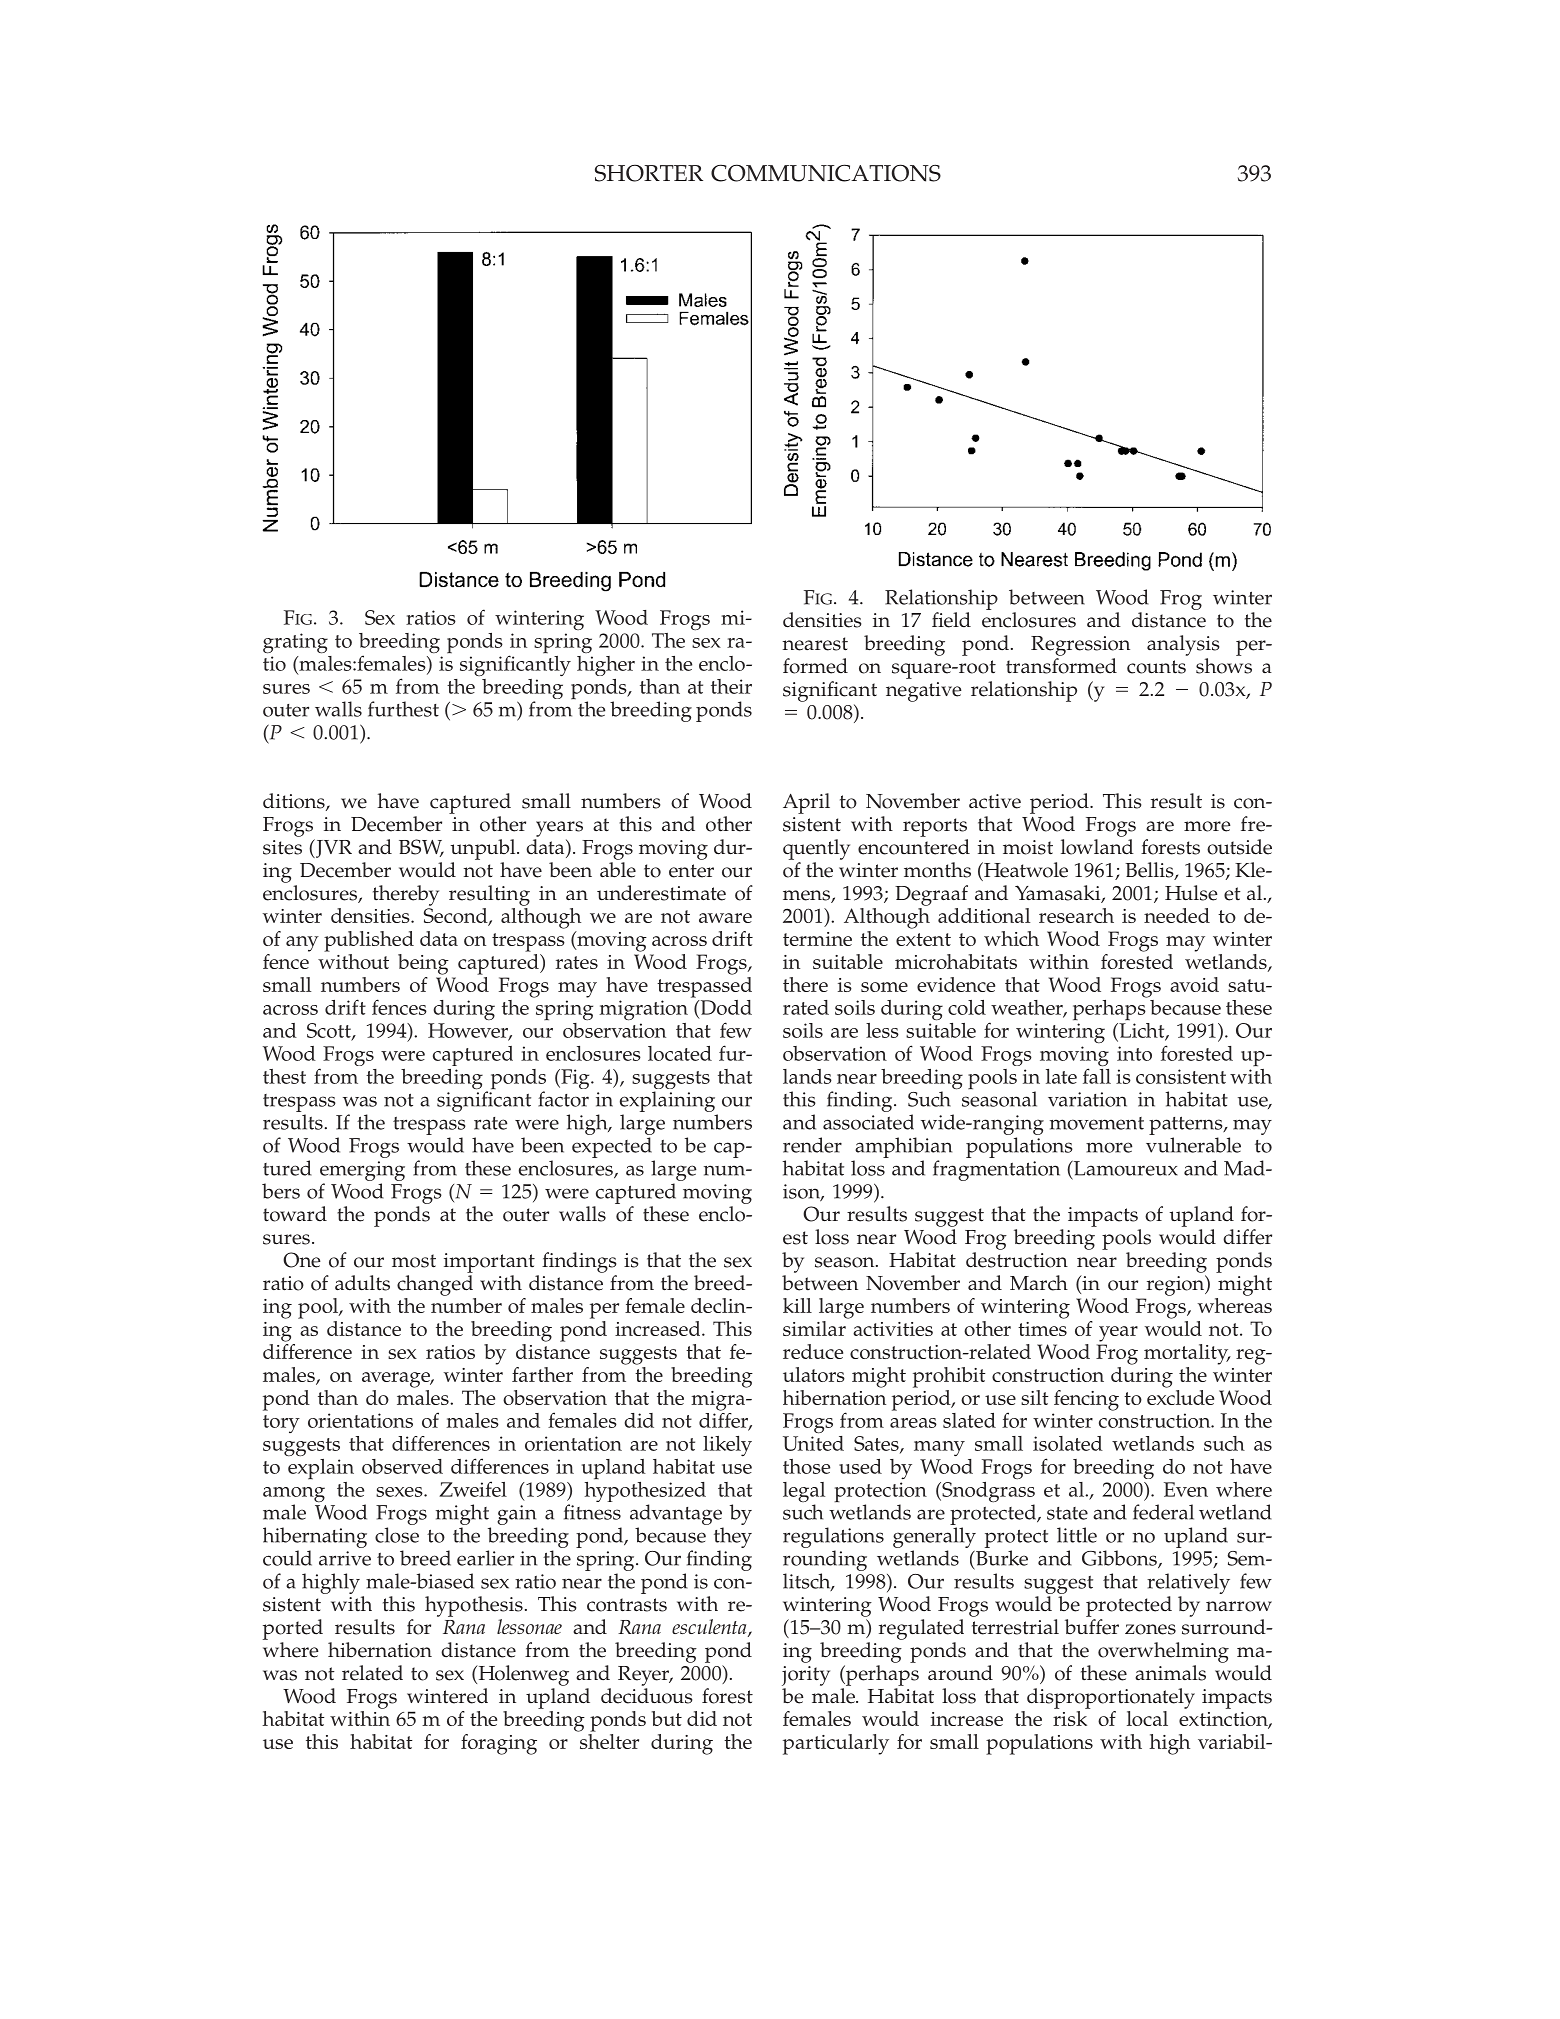 The height and width of the page is (2019, 1560). Describe the element at coordinates (423, 964) in the page. I see `being` at that location.
